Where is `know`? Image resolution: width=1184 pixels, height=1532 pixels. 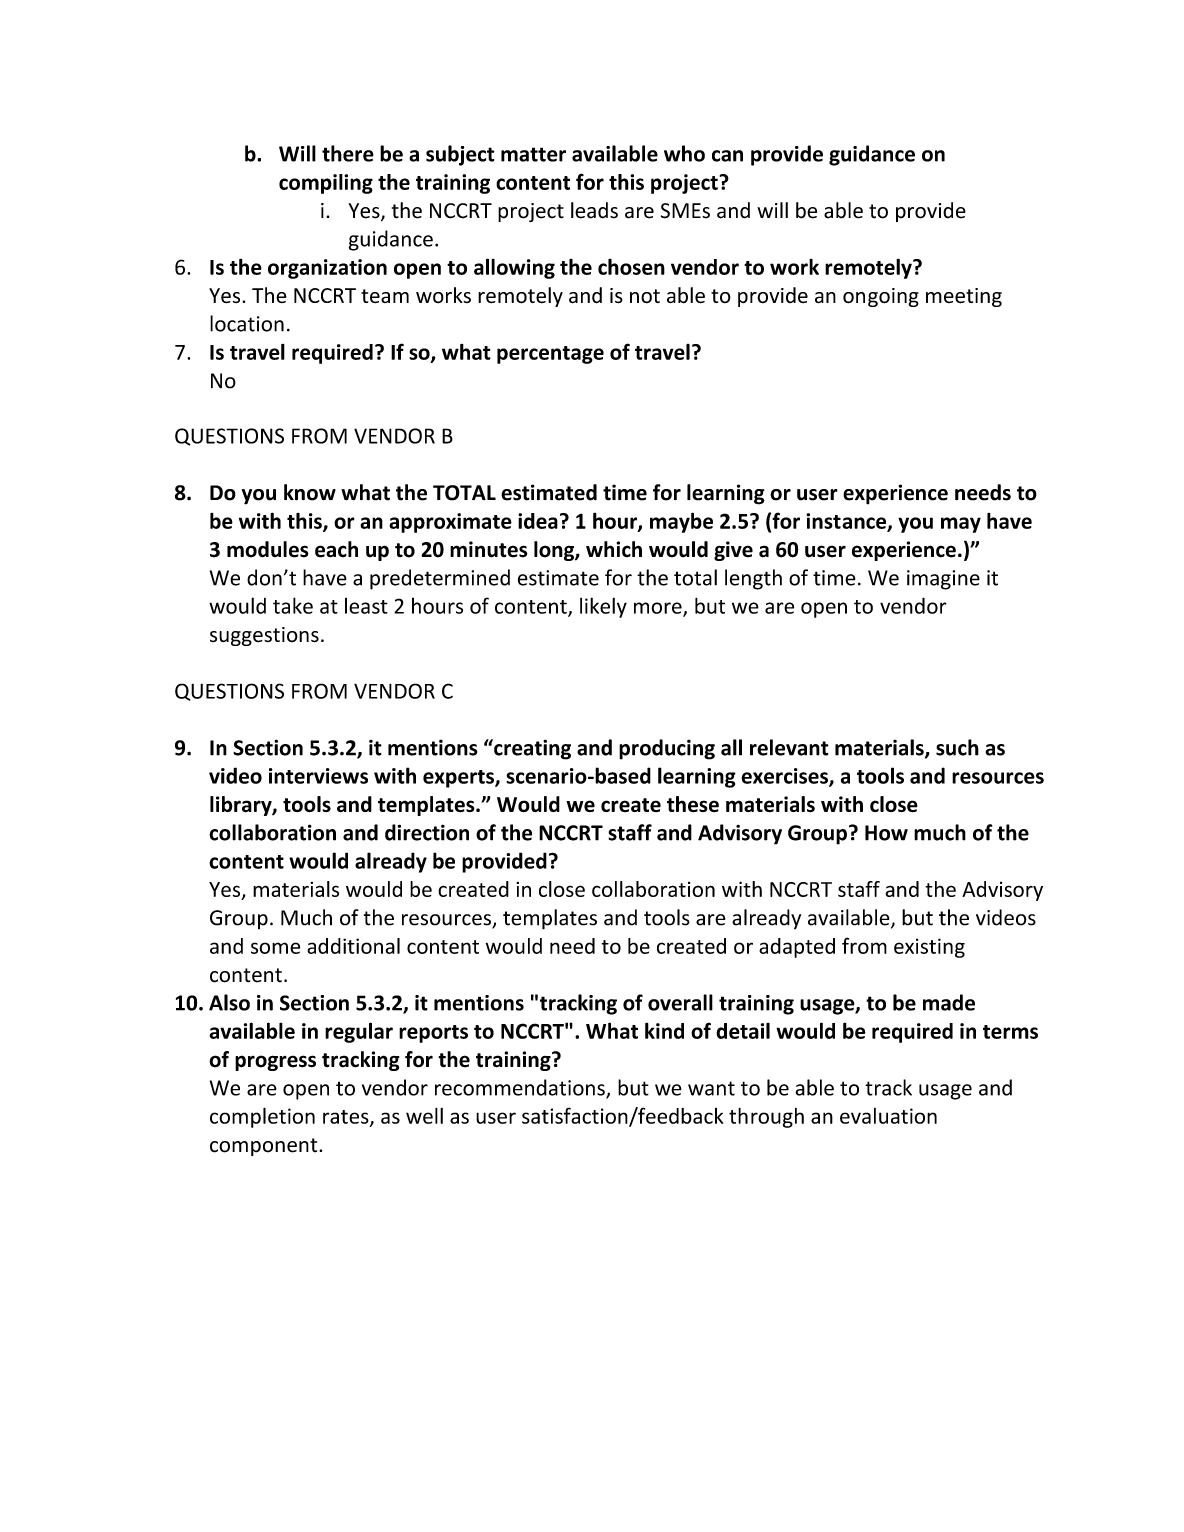
know is located at coordinates (310, 492).
